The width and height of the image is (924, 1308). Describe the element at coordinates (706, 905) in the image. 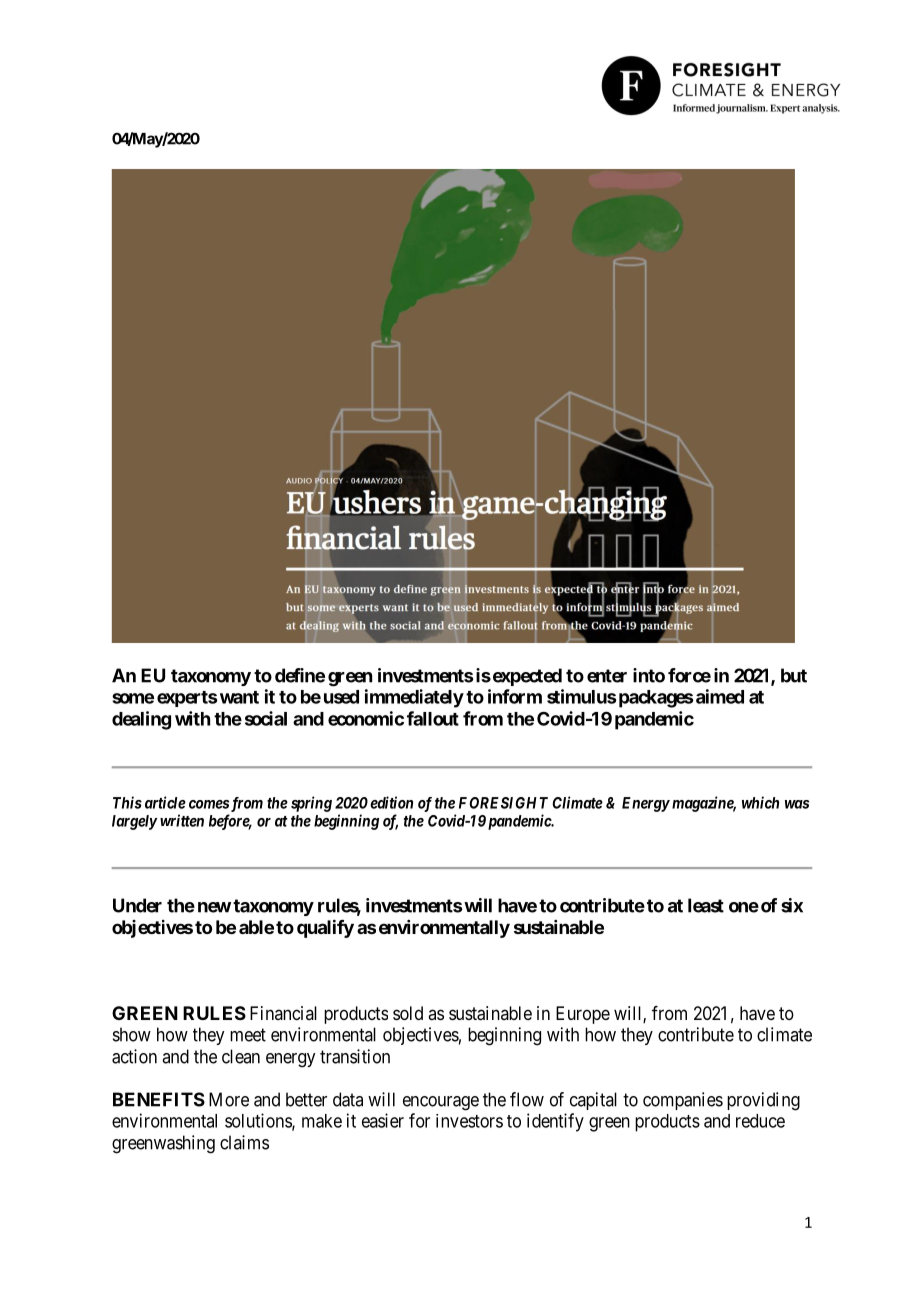

I see `least` at that location.
